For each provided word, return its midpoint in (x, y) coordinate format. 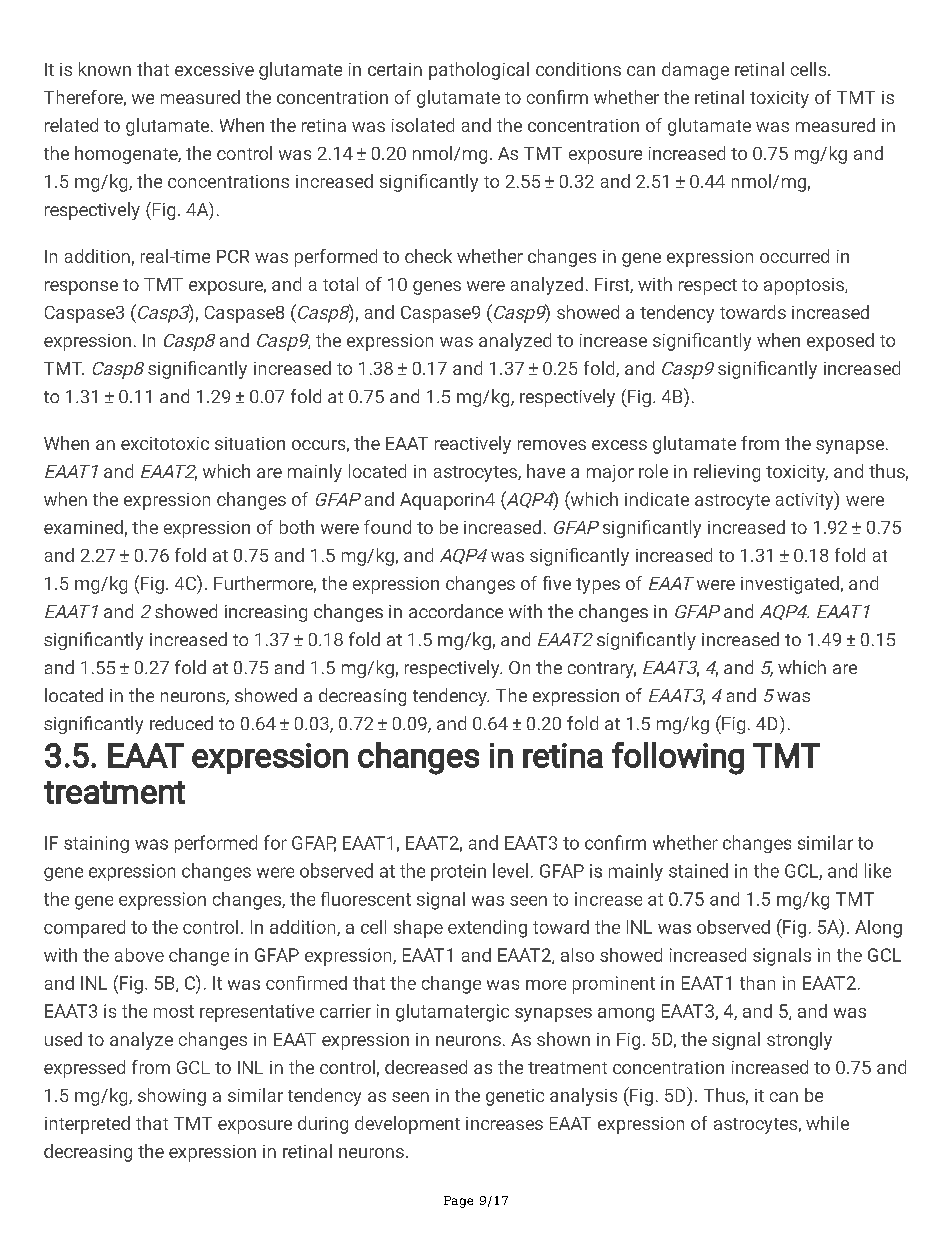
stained (698, 870)
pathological (479, 71)
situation (250, 443)
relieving (727, 473)
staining (96, 844)
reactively (473, 445)
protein (458, 872)
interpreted (87, 1125)
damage (695, 71)
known (105, 69)
